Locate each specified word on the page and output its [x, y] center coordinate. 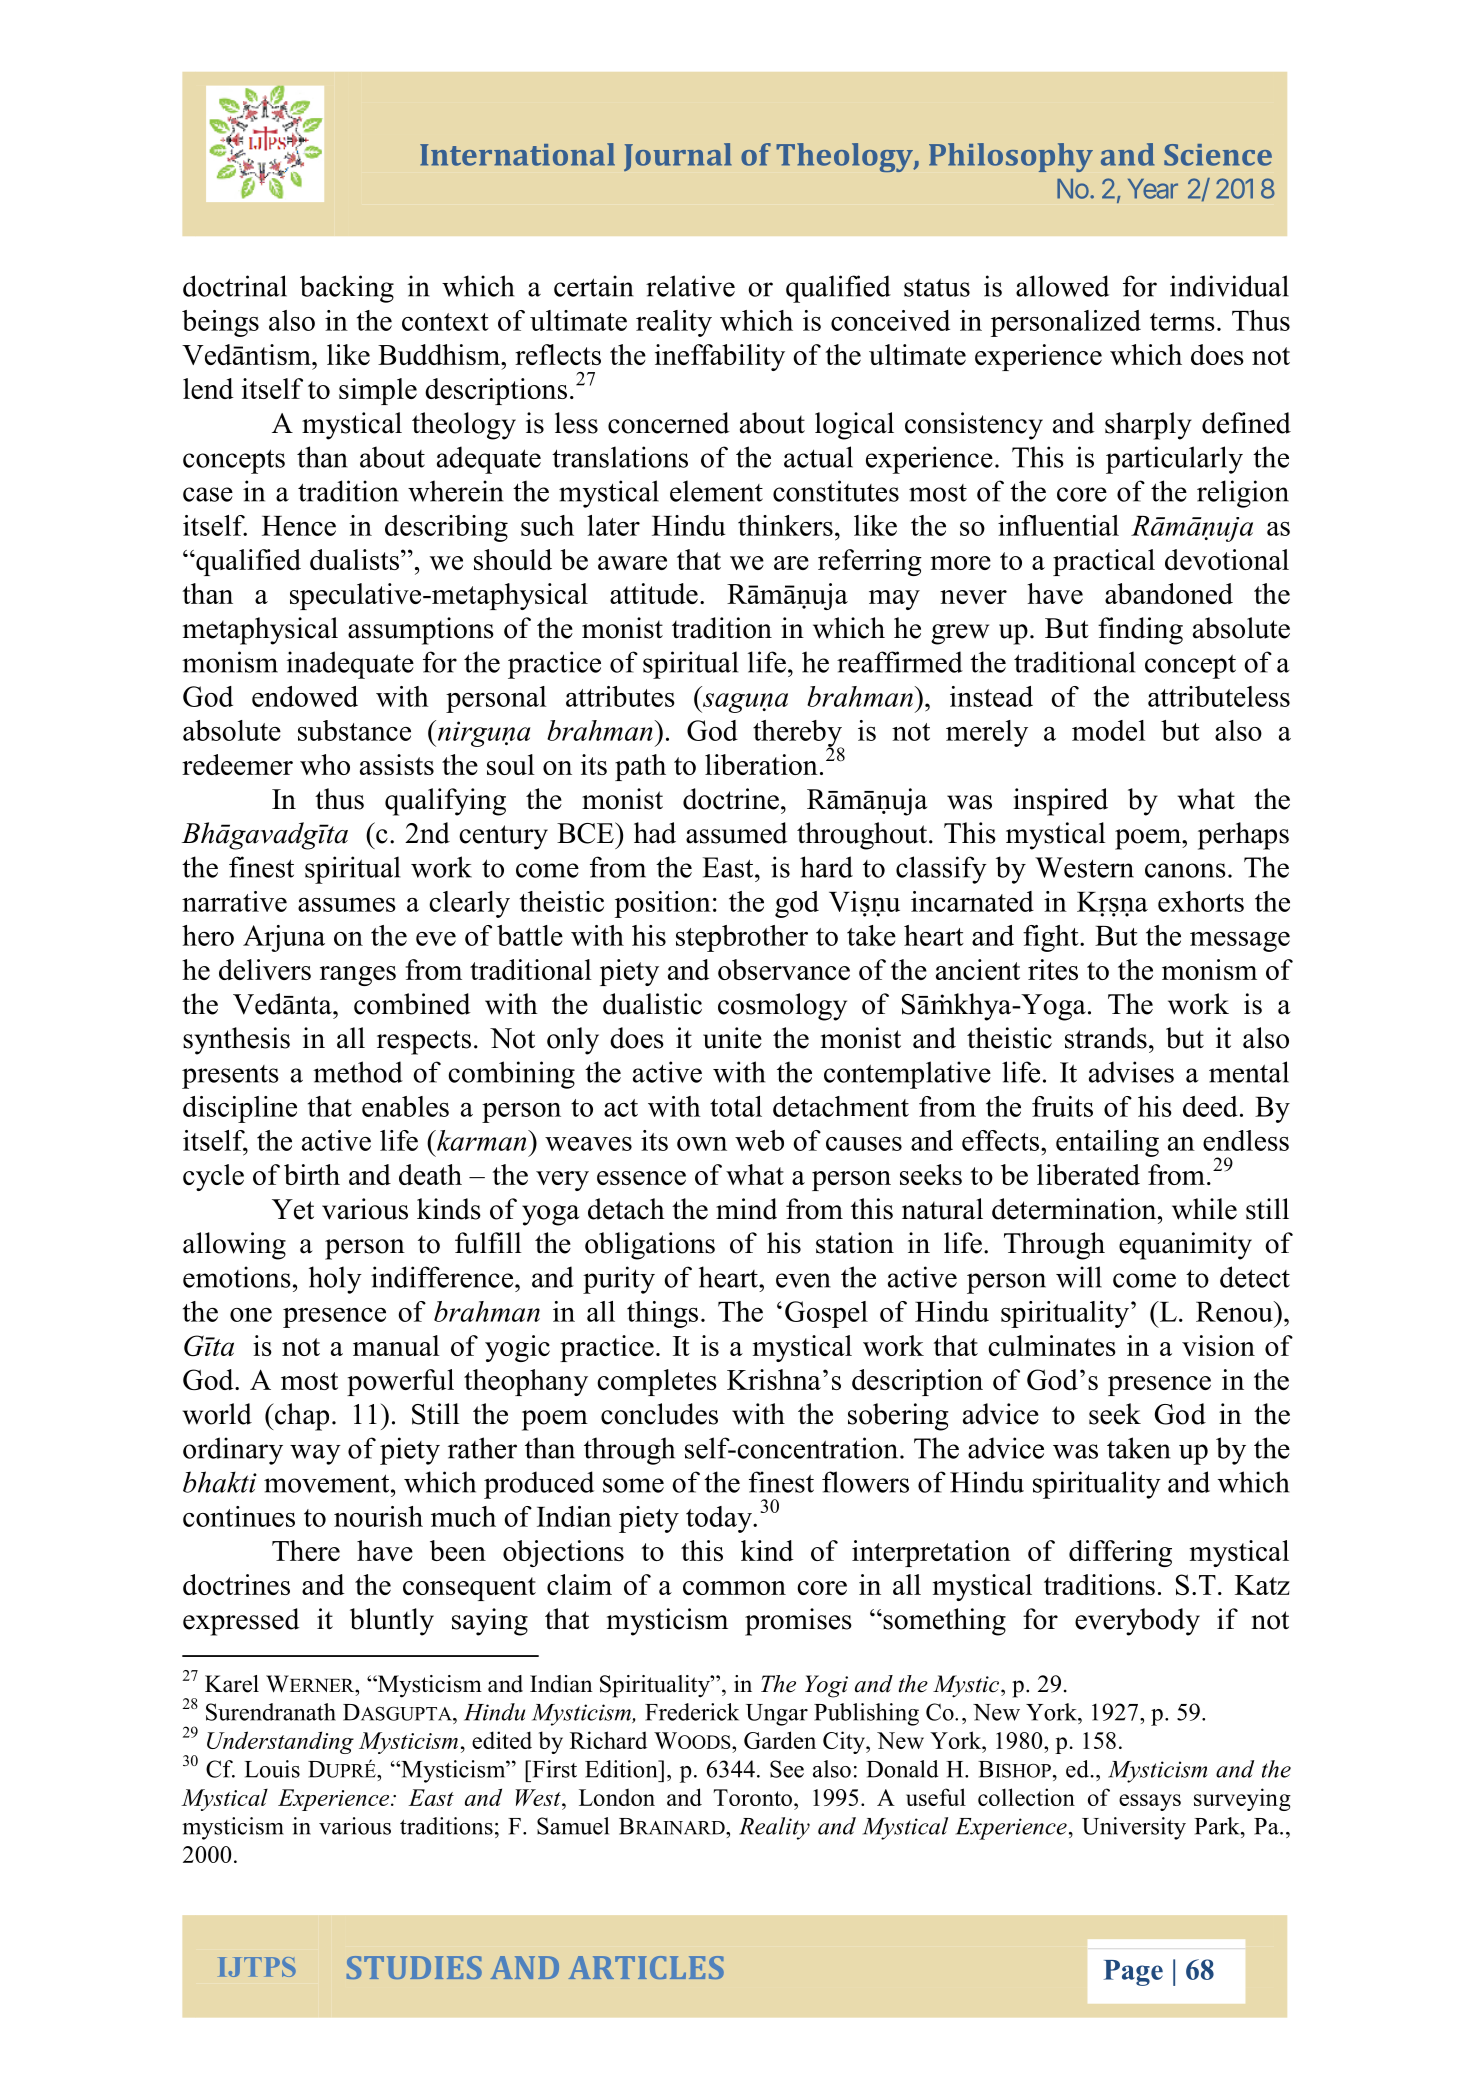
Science [1218, 155]
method [358, 1072]
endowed [305, 696]
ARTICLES [646, 1967]
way [315, 1454]
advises [1131, 1072]
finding [1140, 631]
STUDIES [414, 1967]
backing [347, 289]
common [734, 1588]
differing [1120, 1553]
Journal [678, 157]
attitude [654, 593]
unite [732, 1038]
